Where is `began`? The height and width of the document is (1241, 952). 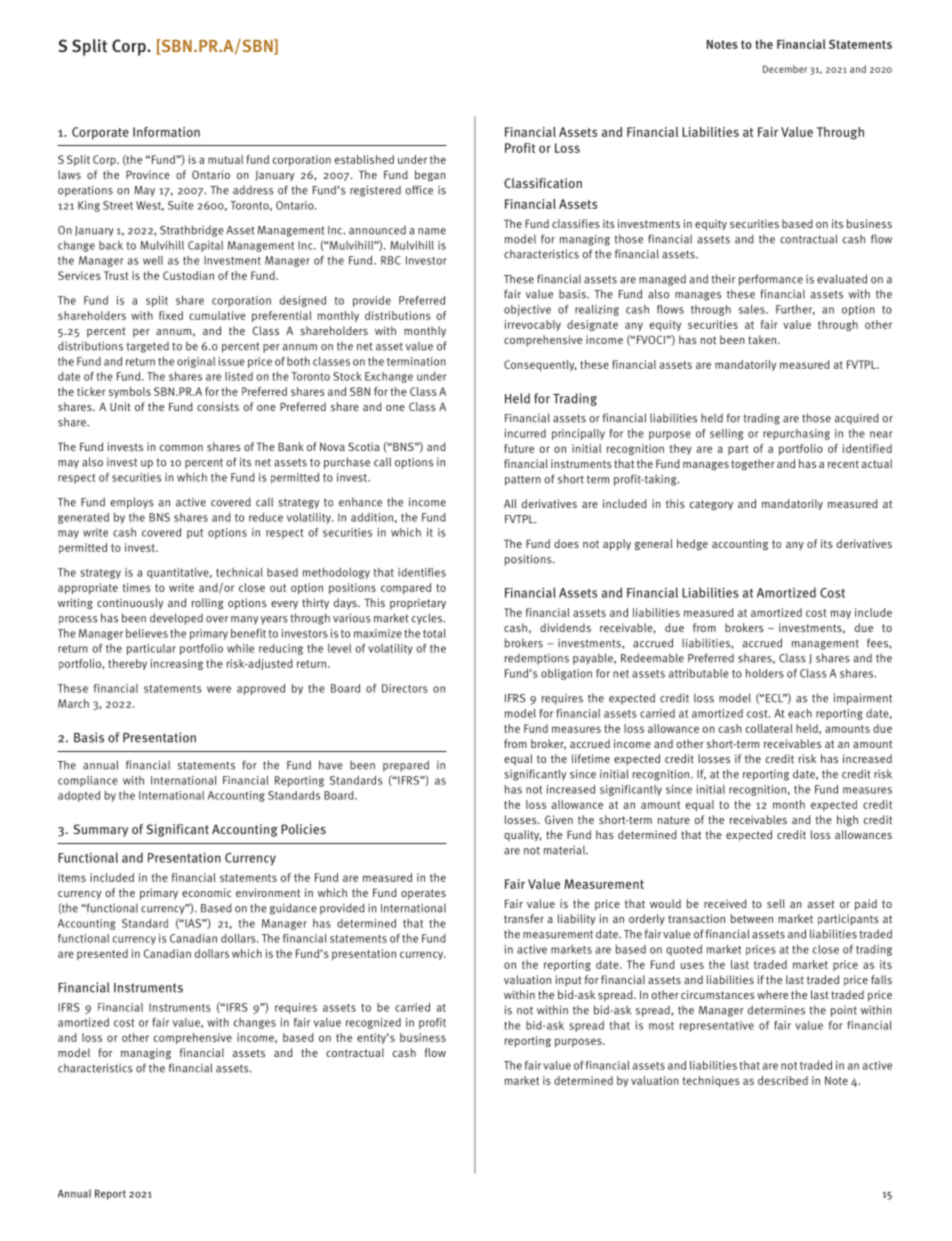
began is located at coordinates (430, 175).
